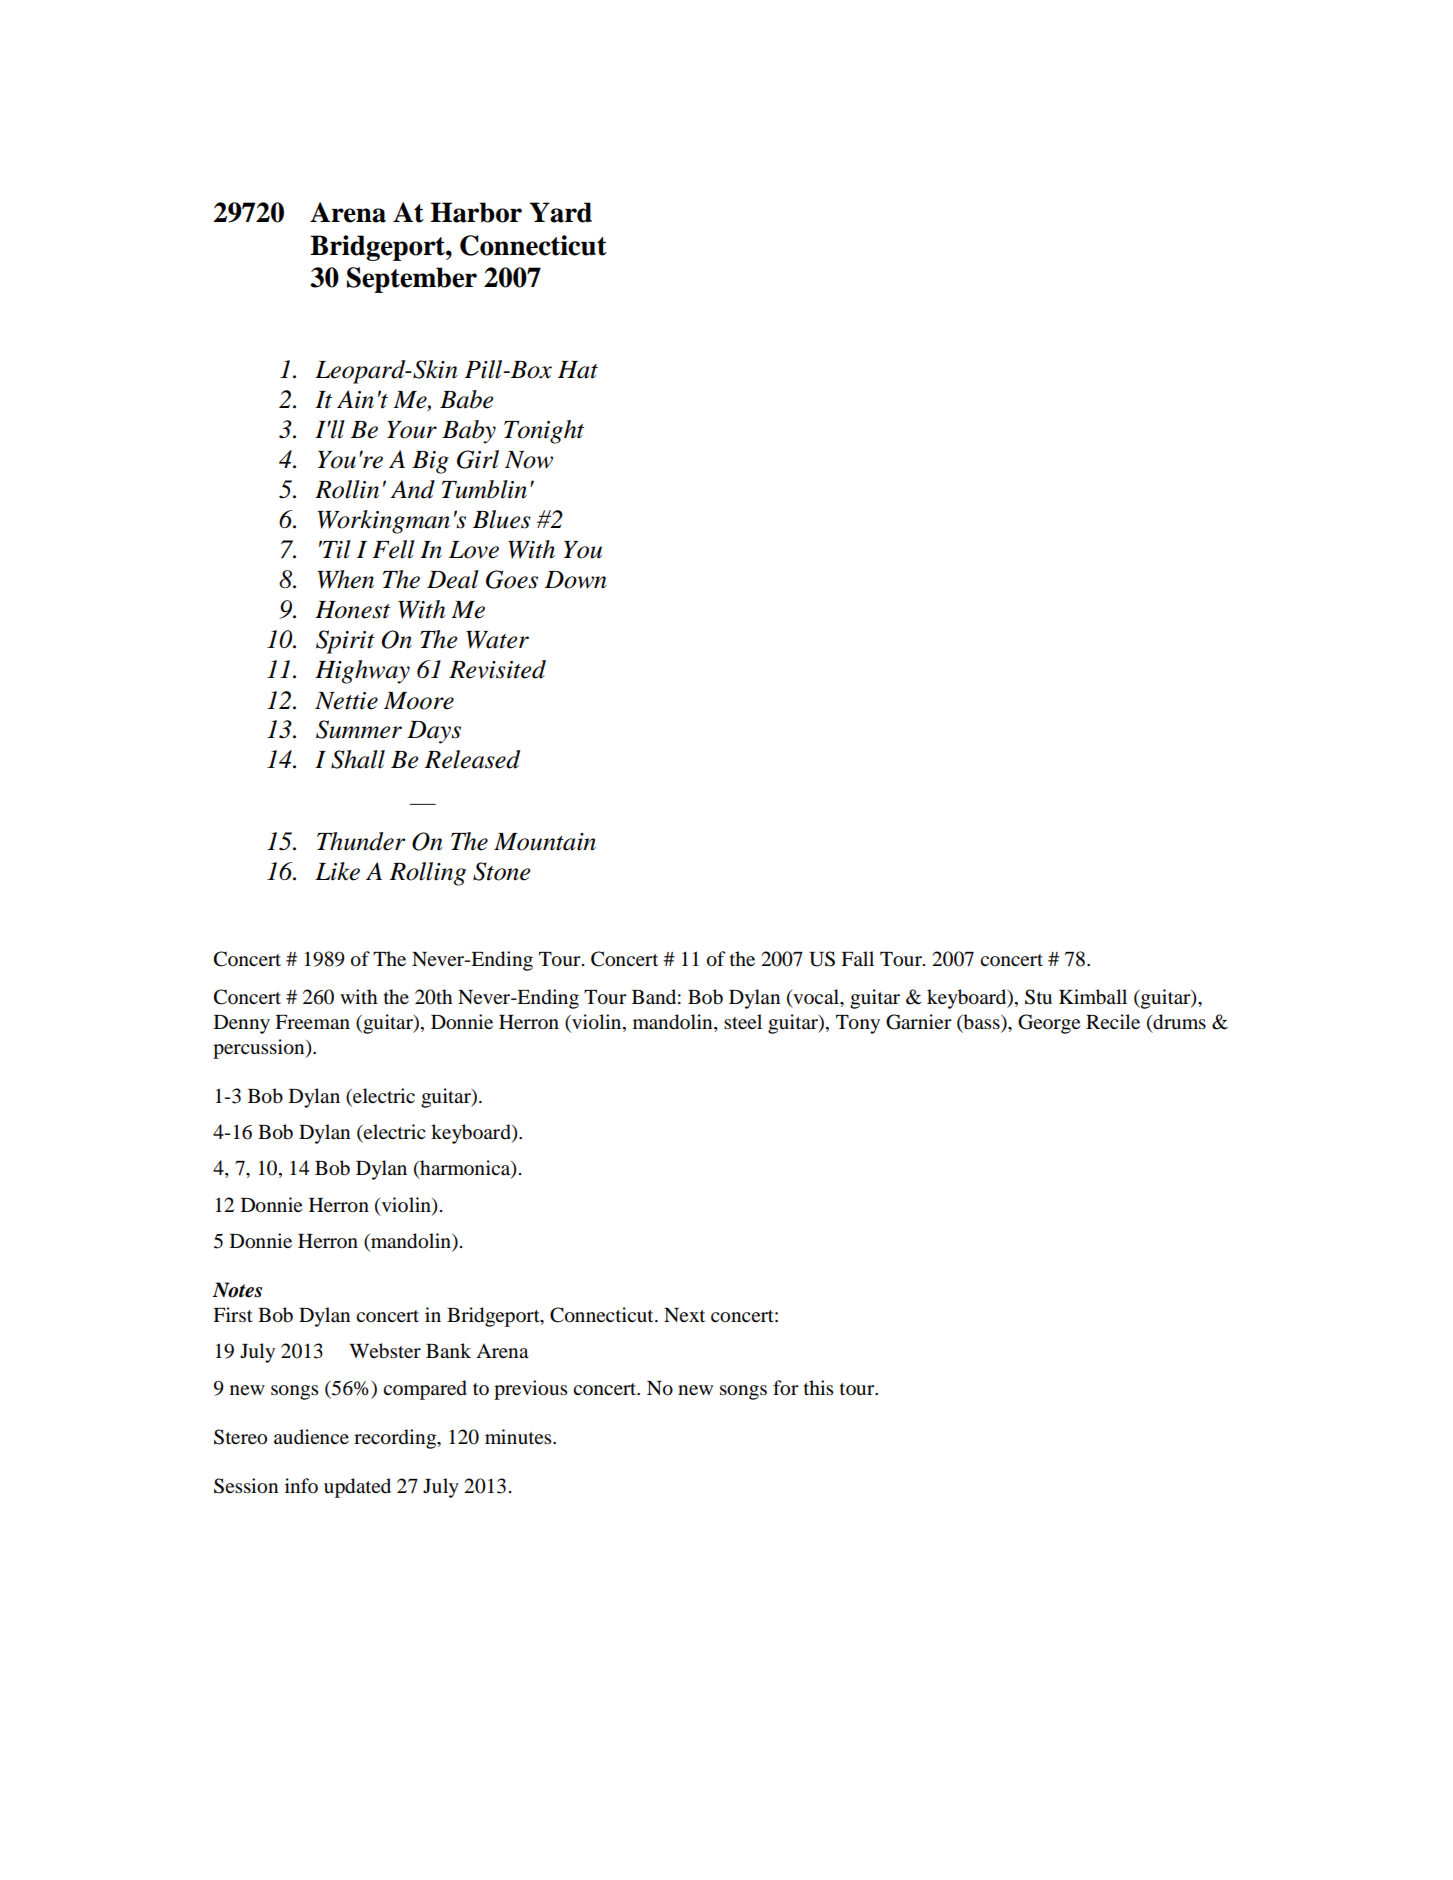 The image size is (1453, 1880). I want to click on for, so click(786, 1388).
